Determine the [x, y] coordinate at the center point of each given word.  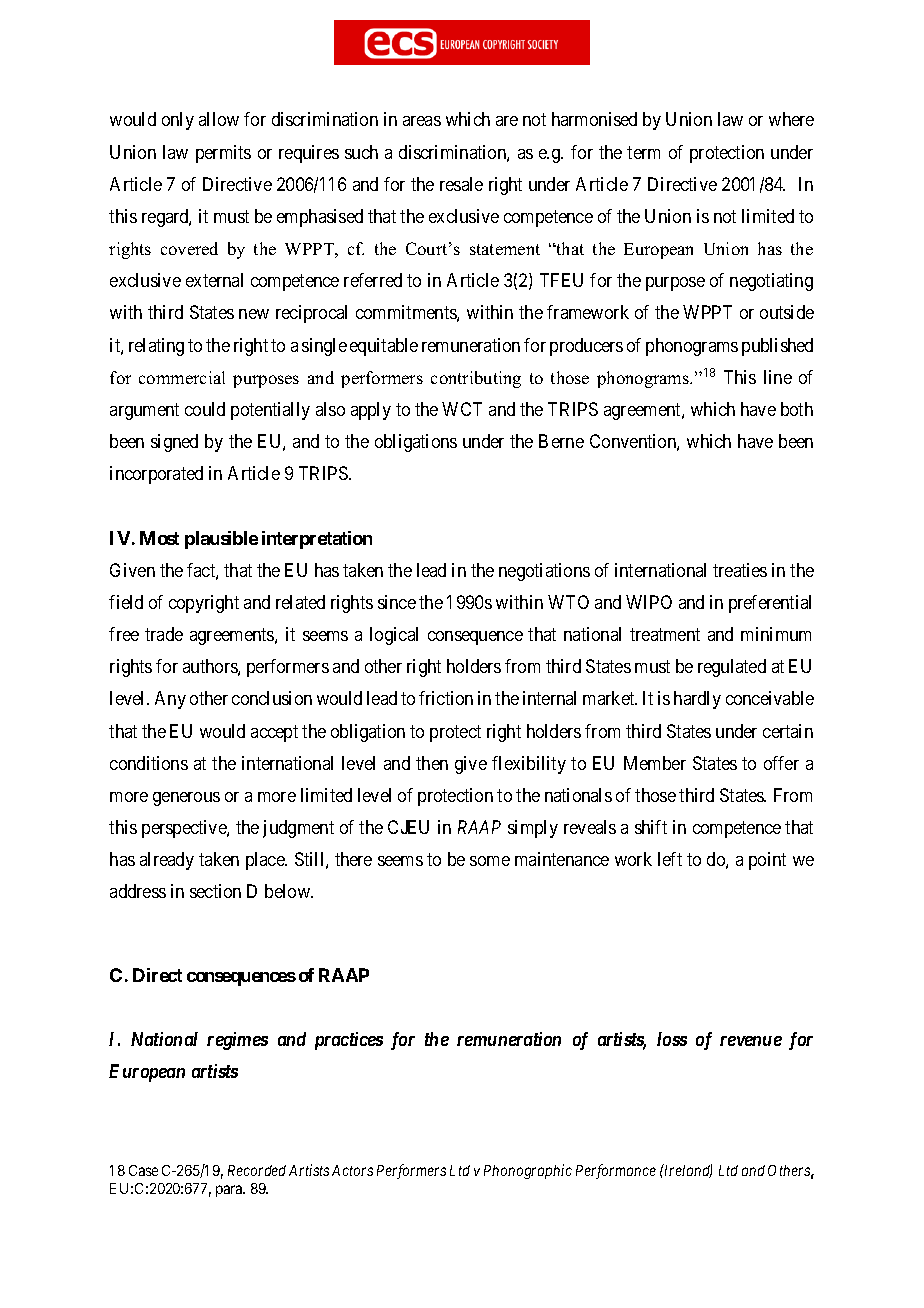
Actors [352, 1170]
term [643, 152]
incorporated [156, 475]
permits [223, 154]
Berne [561, 441]
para [230, 1191]
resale [461, 184]
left [670, 859]
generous [186, 799]
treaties [740, 570]
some [490, 861]
